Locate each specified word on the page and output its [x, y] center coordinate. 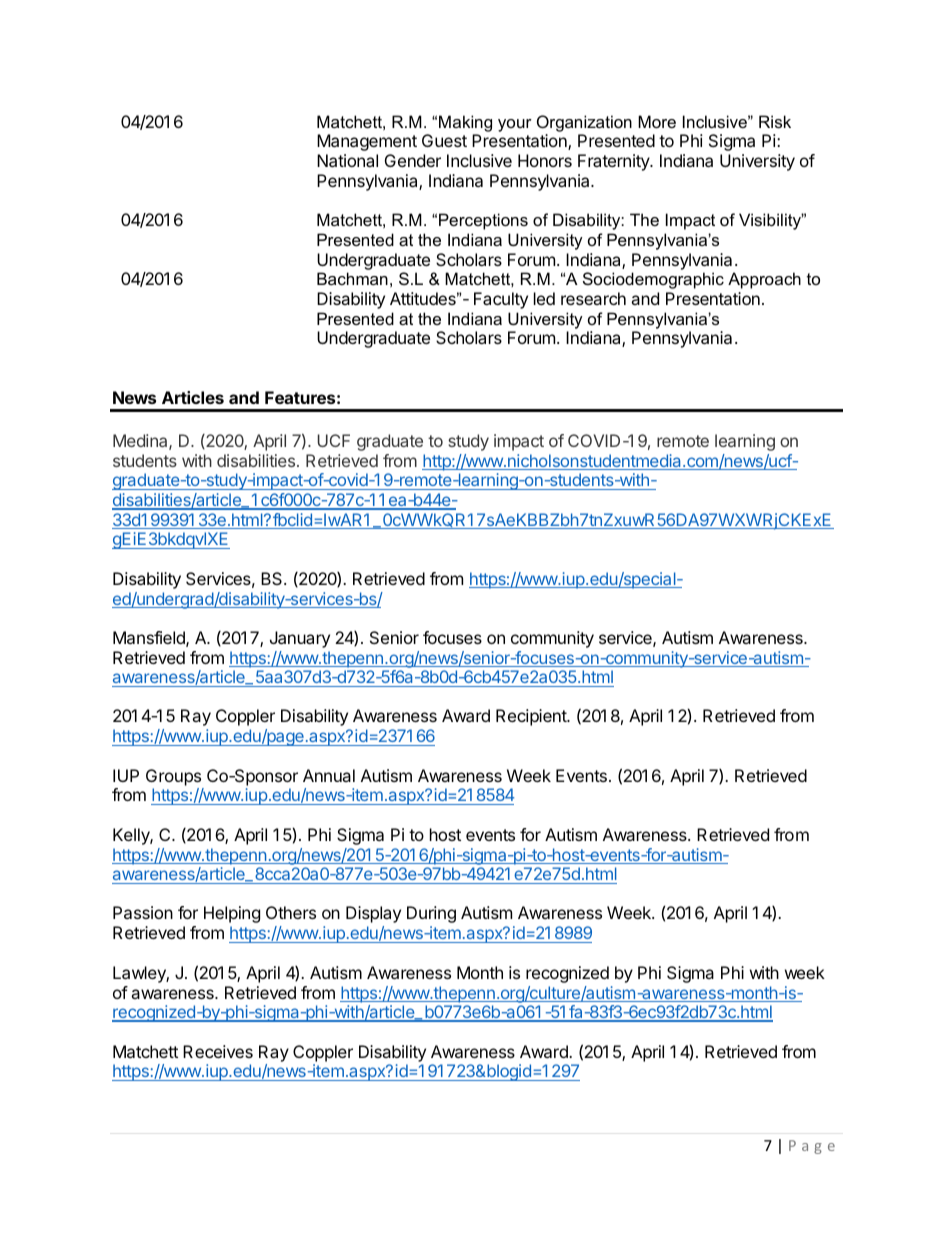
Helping [232, 914]
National [347, 160]
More [657, 121]
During [431, 914]
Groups [173, 777]
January [300, 639]
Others [291, 912]
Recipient [532, 717]
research [593, 298]
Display [373, 914]
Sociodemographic [653, 280]
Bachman [352, 278]
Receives [218, 1051]
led [544, 298]
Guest [444, 140]
